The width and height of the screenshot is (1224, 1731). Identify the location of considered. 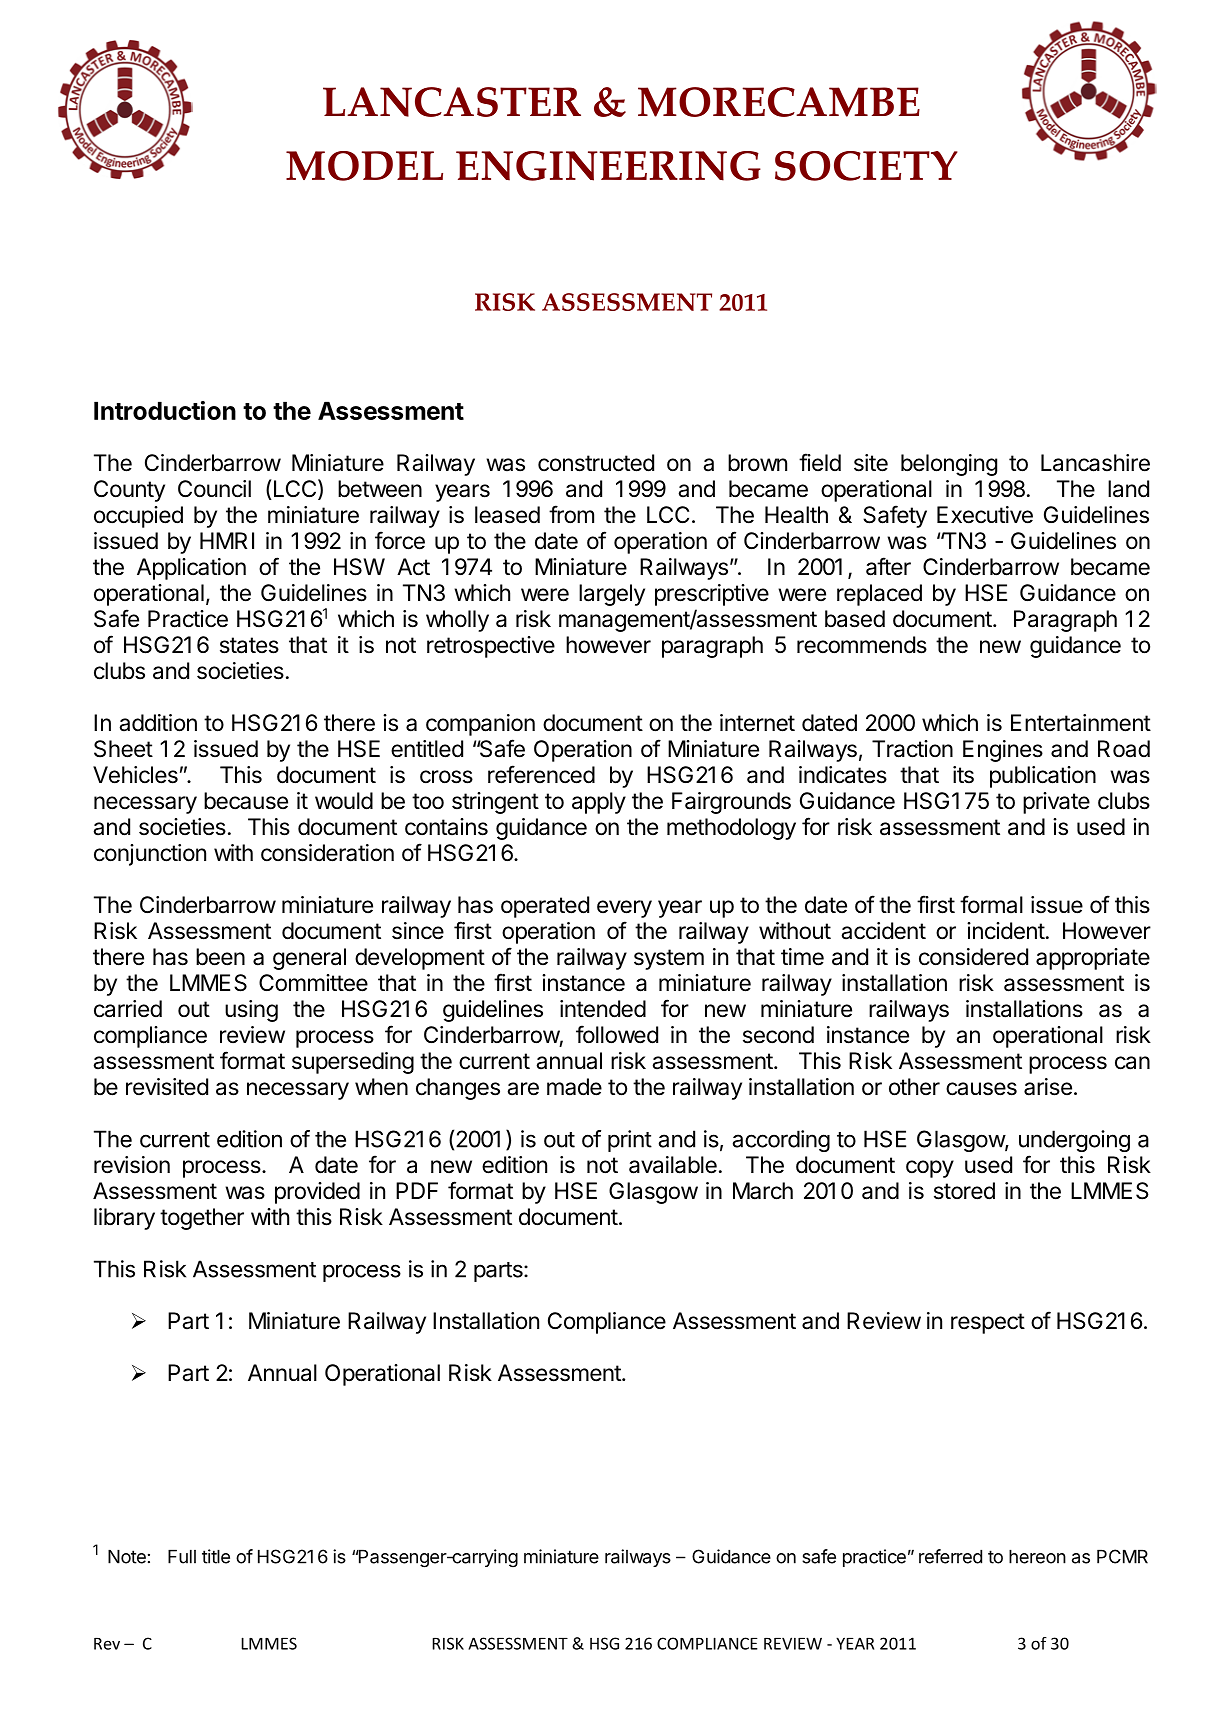
(973, 957).
